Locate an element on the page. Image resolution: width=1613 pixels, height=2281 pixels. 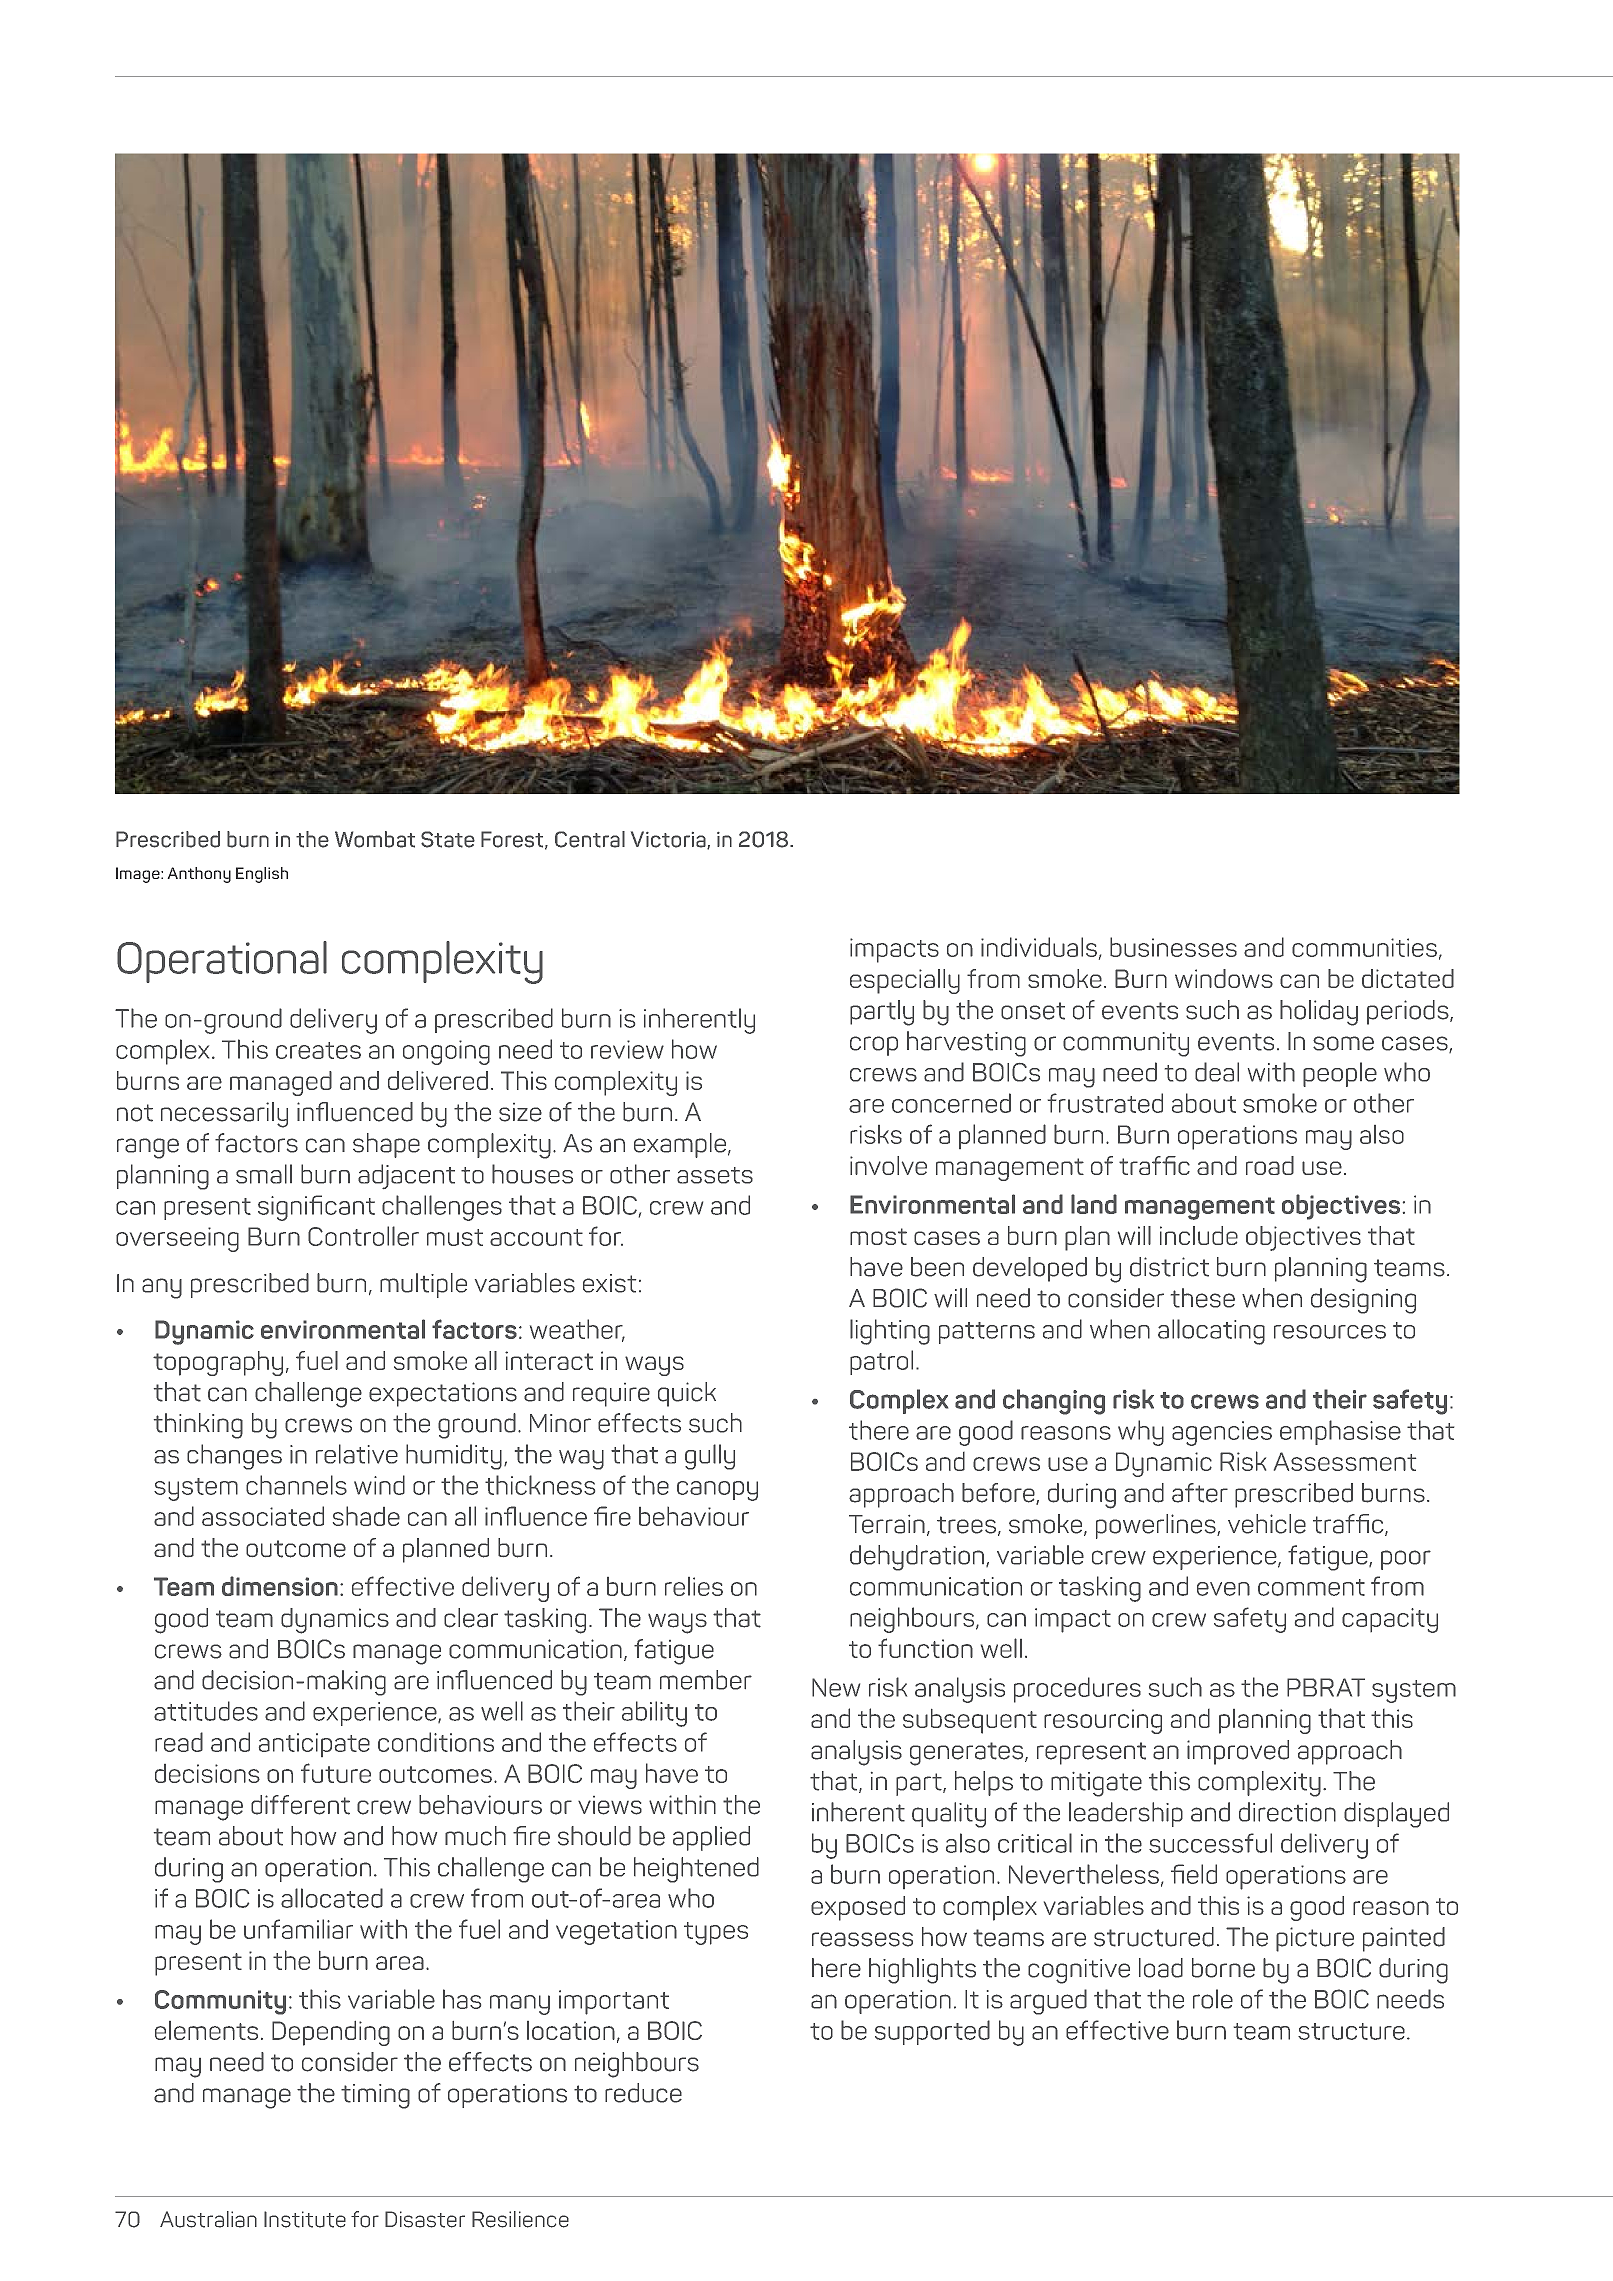
reduce is located at coordinates (643, 2093).
